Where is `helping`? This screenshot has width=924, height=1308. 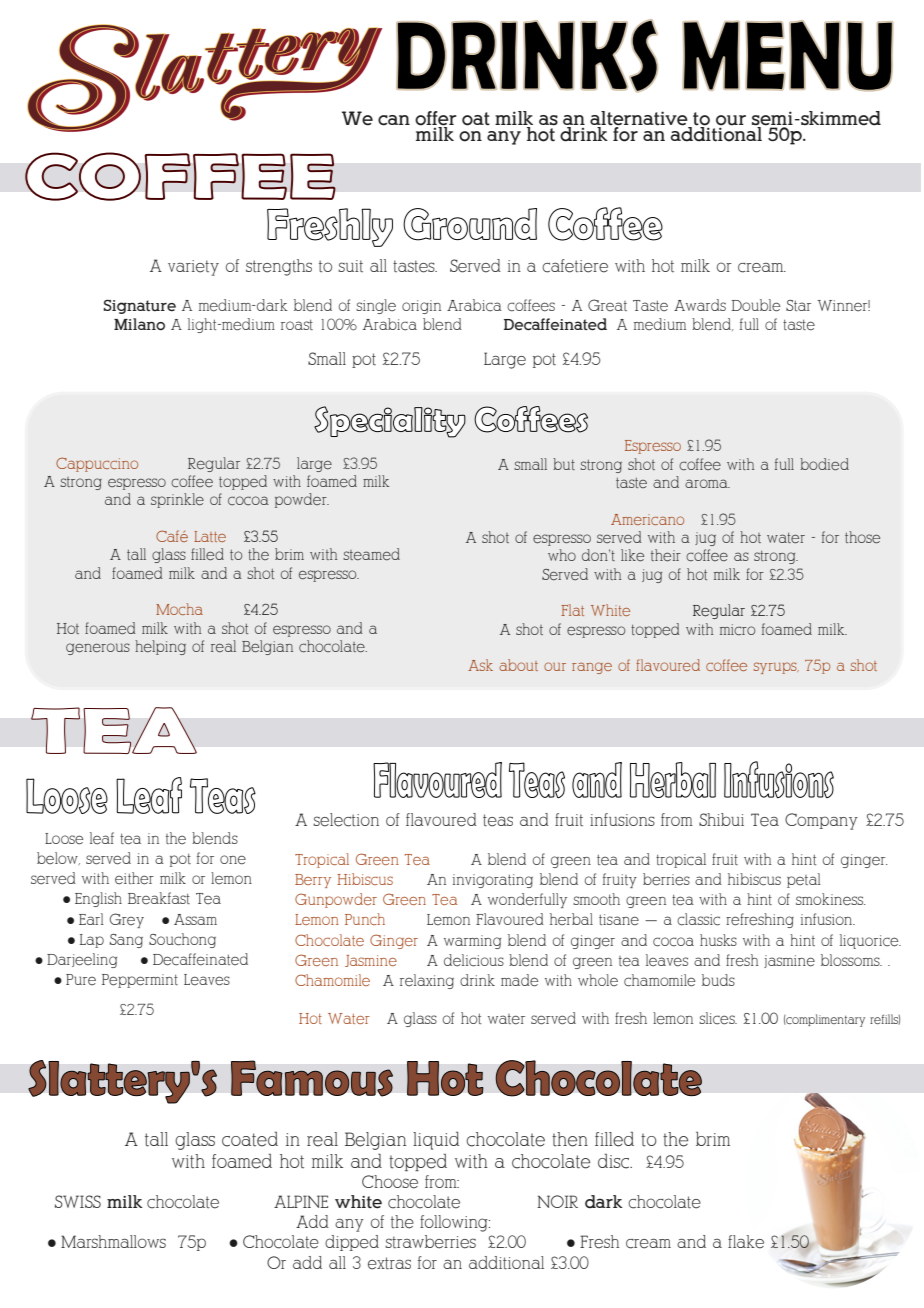
helping is located at coordinates (160, 647).
